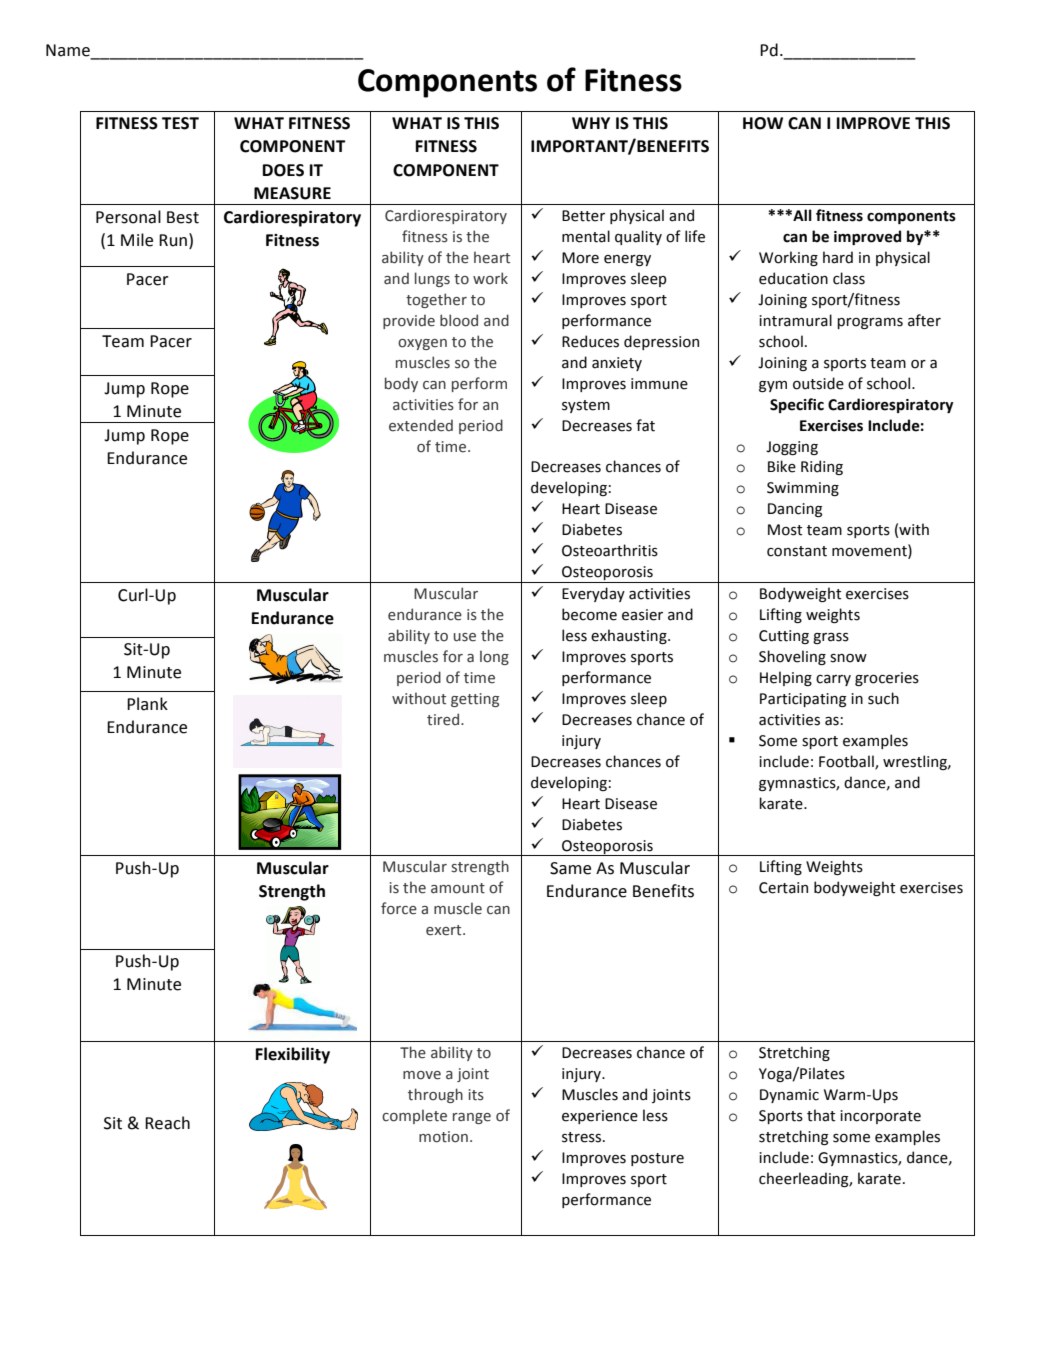 This page has width=1051, height=1360. I want to click on WHY, so click(591, 123).
